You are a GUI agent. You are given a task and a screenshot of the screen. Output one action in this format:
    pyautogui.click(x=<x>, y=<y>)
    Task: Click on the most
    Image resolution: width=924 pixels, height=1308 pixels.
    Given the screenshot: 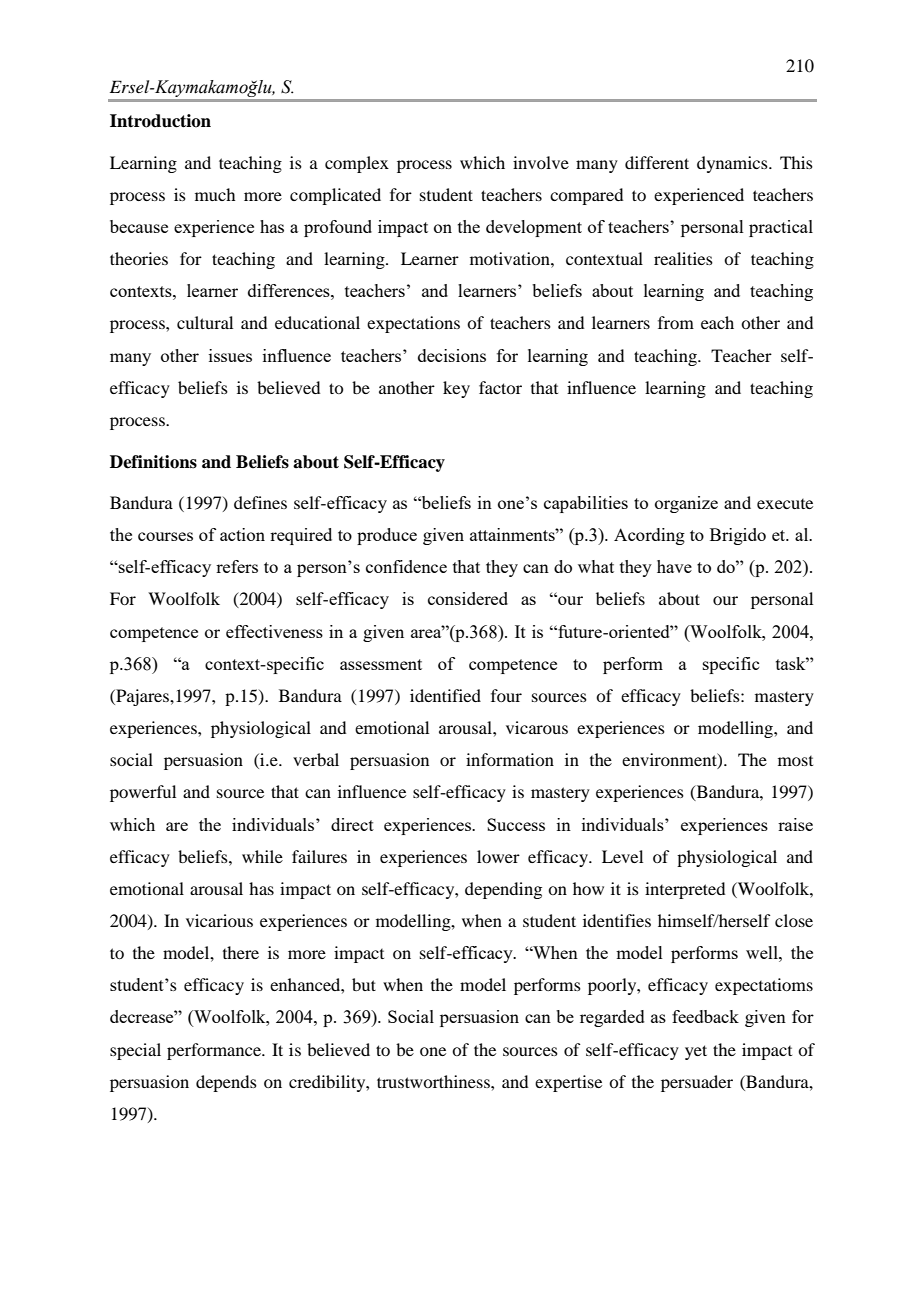 What is the action you would take?
    pyautogui.click(x=795, y=761)
